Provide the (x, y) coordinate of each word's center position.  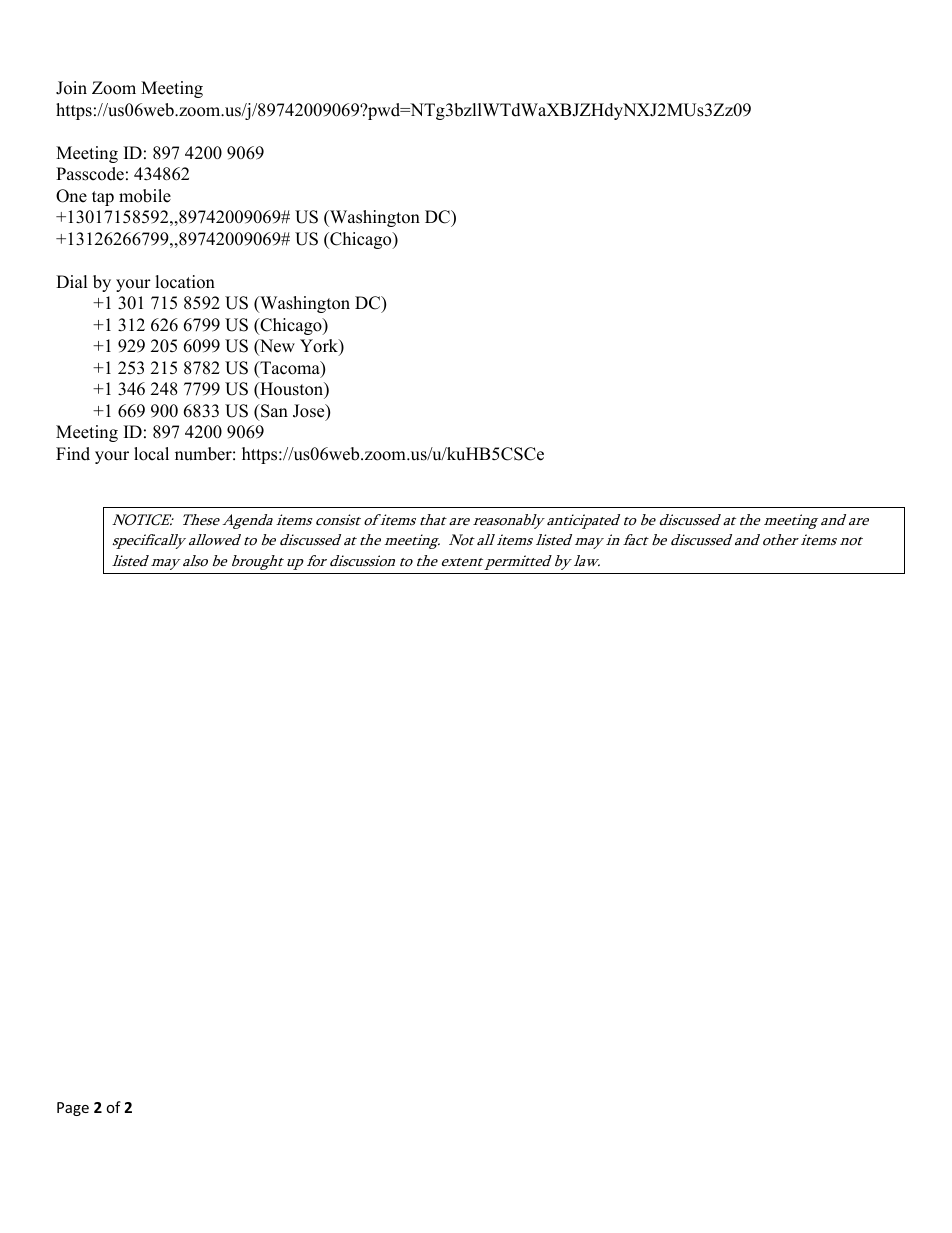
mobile (145, 196)
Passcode (90, 174)
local (151, 454)
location (185, 282)
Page (73, 1109)
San (273, 411)
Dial (72, 281)
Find (73, 454)
